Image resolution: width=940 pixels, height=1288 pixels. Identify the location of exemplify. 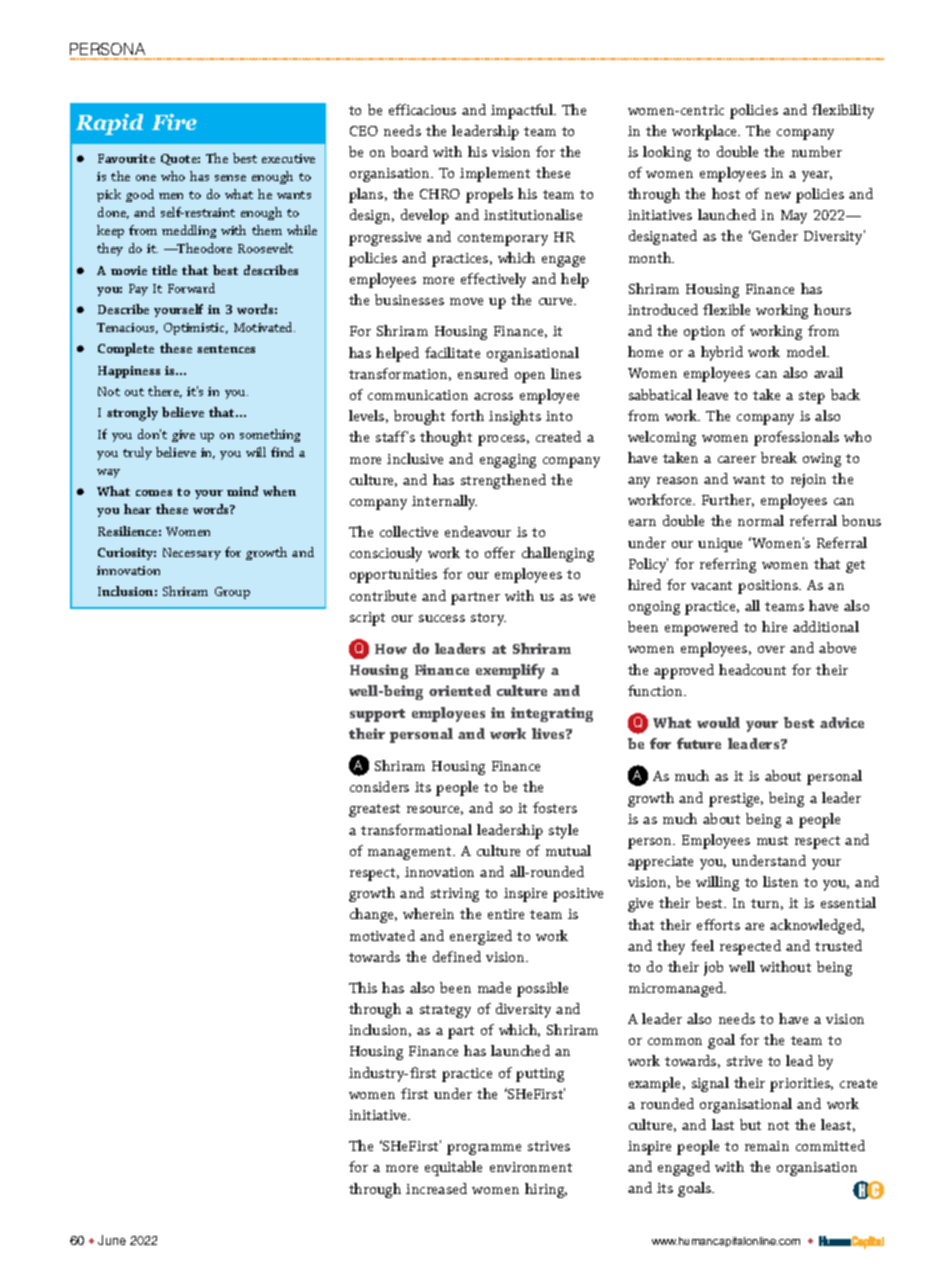
(510, 671).
